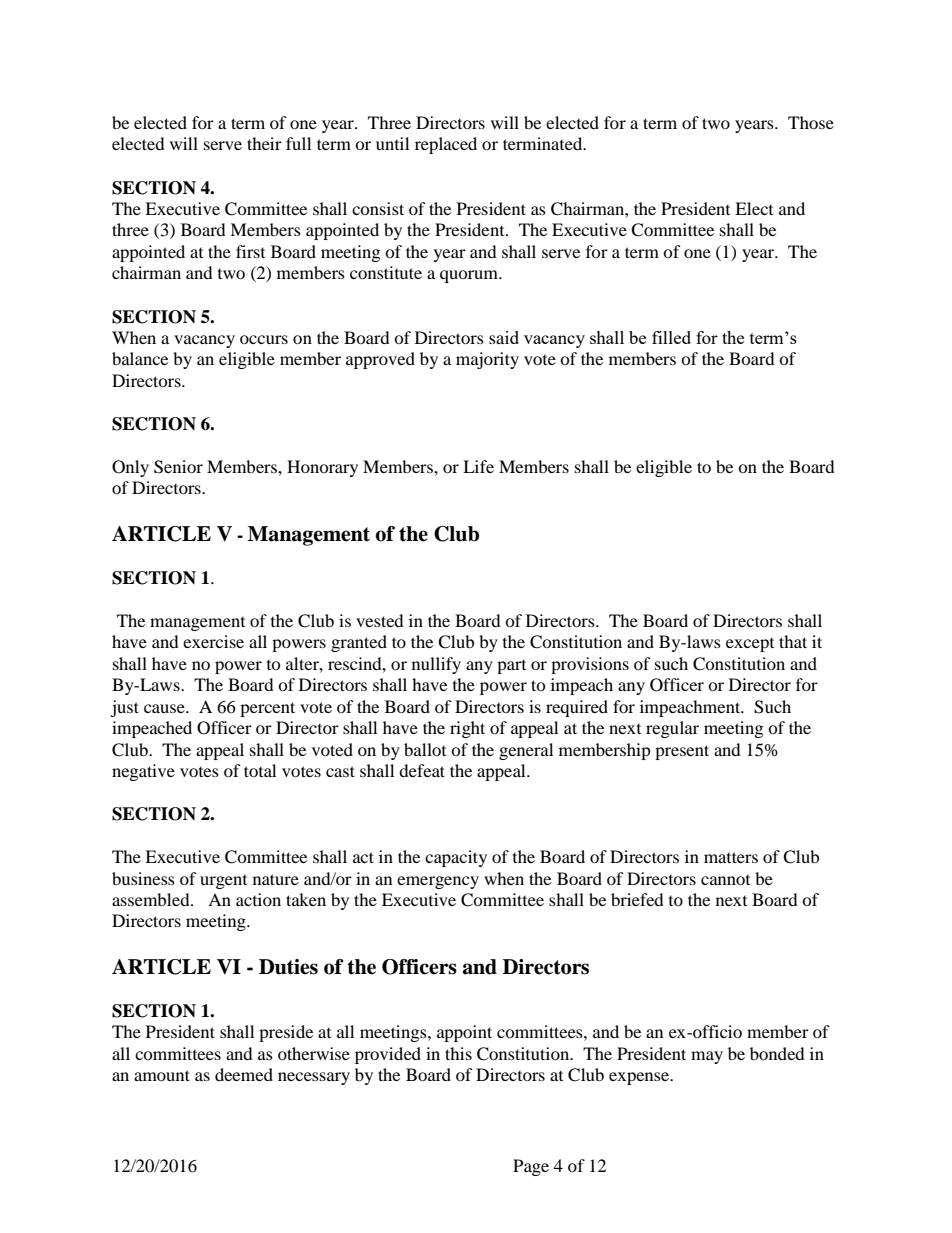  What do you see at coordinates (750, 645) in the image?
I see `except` at bounding box center [750, 645].
